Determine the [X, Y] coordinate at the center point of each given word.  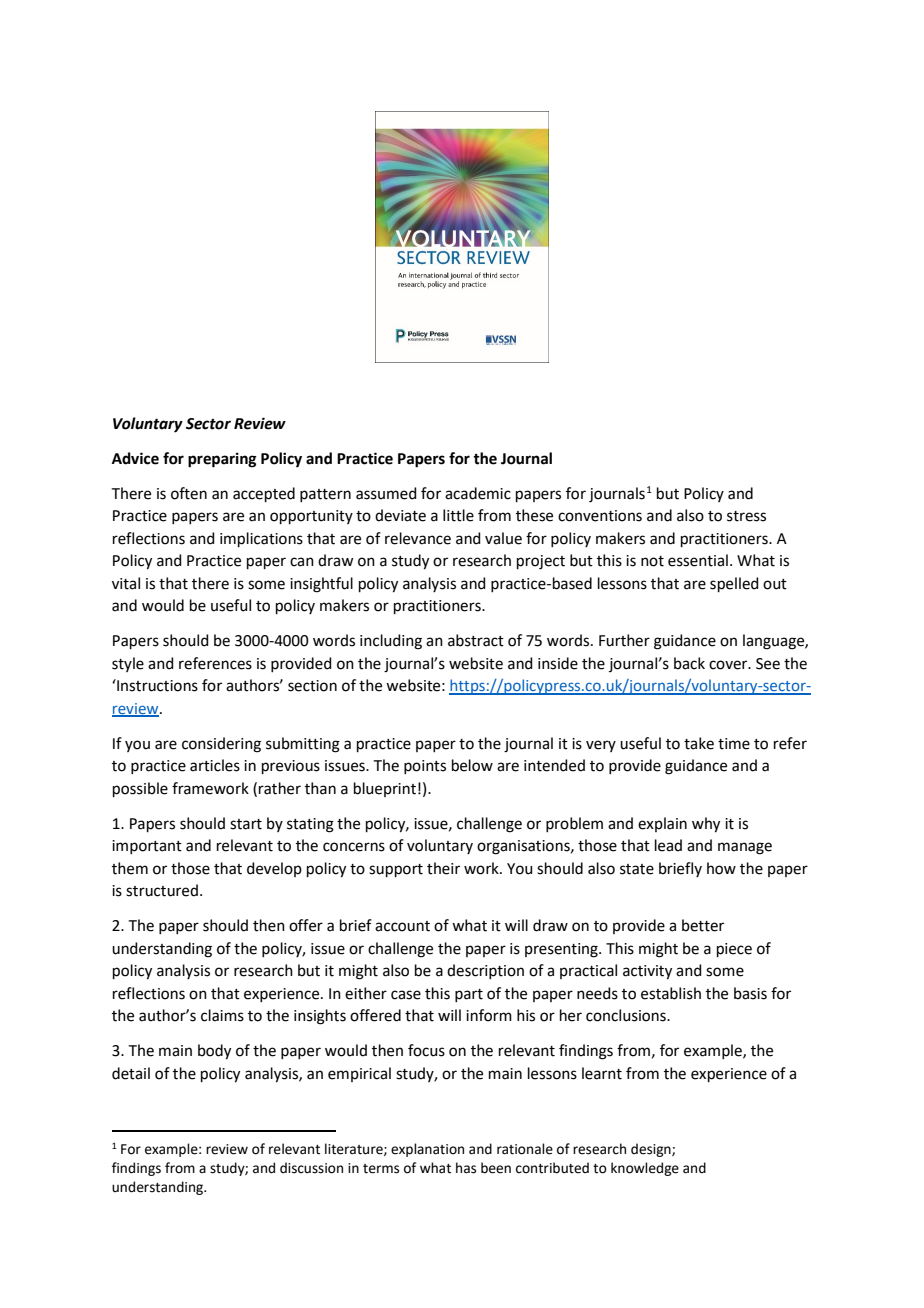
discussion [311, 1168]
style [128, 664]
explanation [427, 1150]
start [246, 824]
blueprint [385, 789]
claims [222, 1015]
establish [671, 993]
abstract [476, 640]
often [189, 493]
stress [746, 516]
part [469, 995]
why [706, 825]
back [689, 663]
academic [478, 493]
